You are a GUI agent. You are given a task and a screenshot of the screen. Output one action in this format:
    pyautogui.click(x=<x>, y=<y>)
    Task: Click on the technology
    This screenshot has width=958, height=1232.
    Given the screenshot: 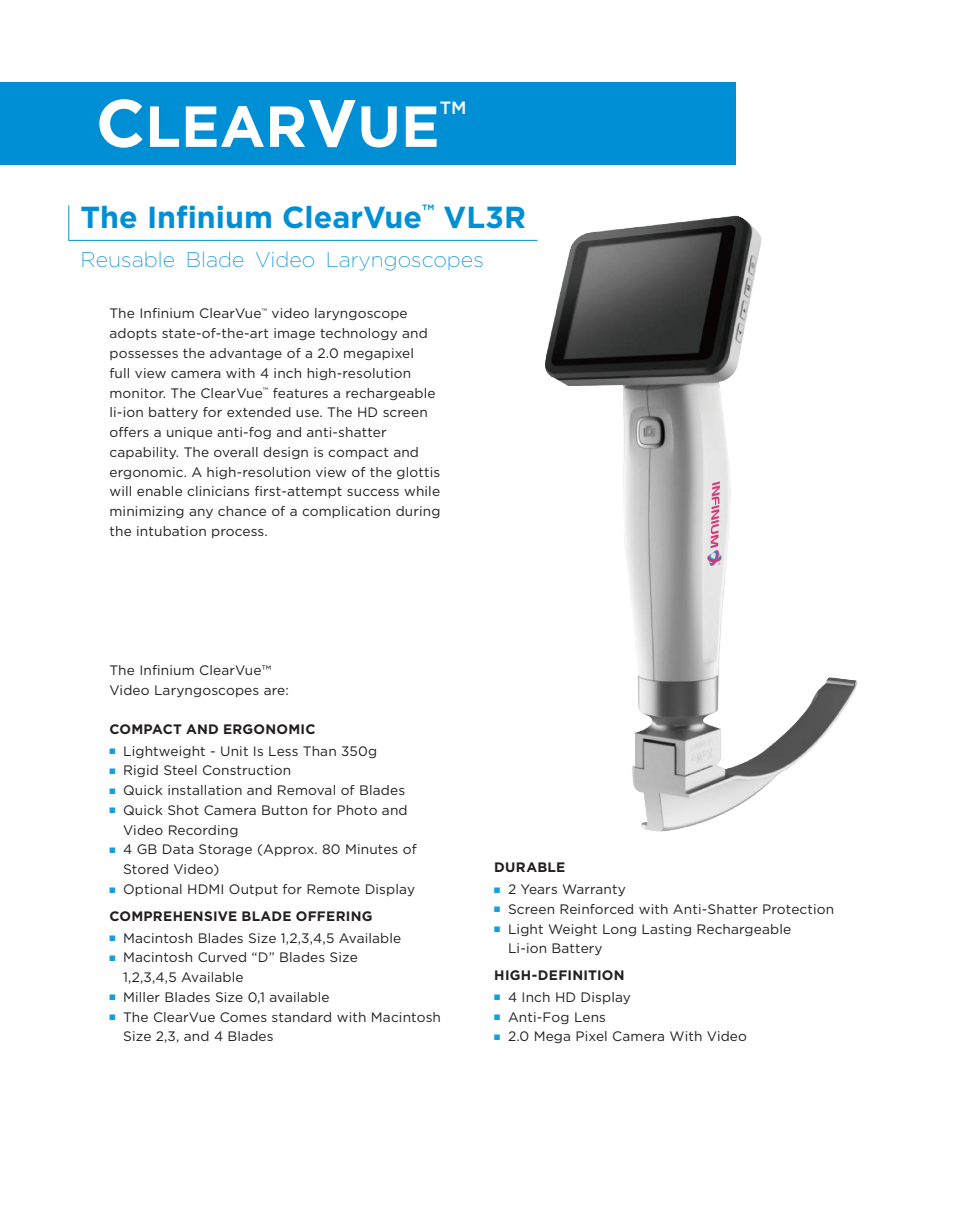 What is the action you would take?
    pyautogui.click(x=358, y=334)
